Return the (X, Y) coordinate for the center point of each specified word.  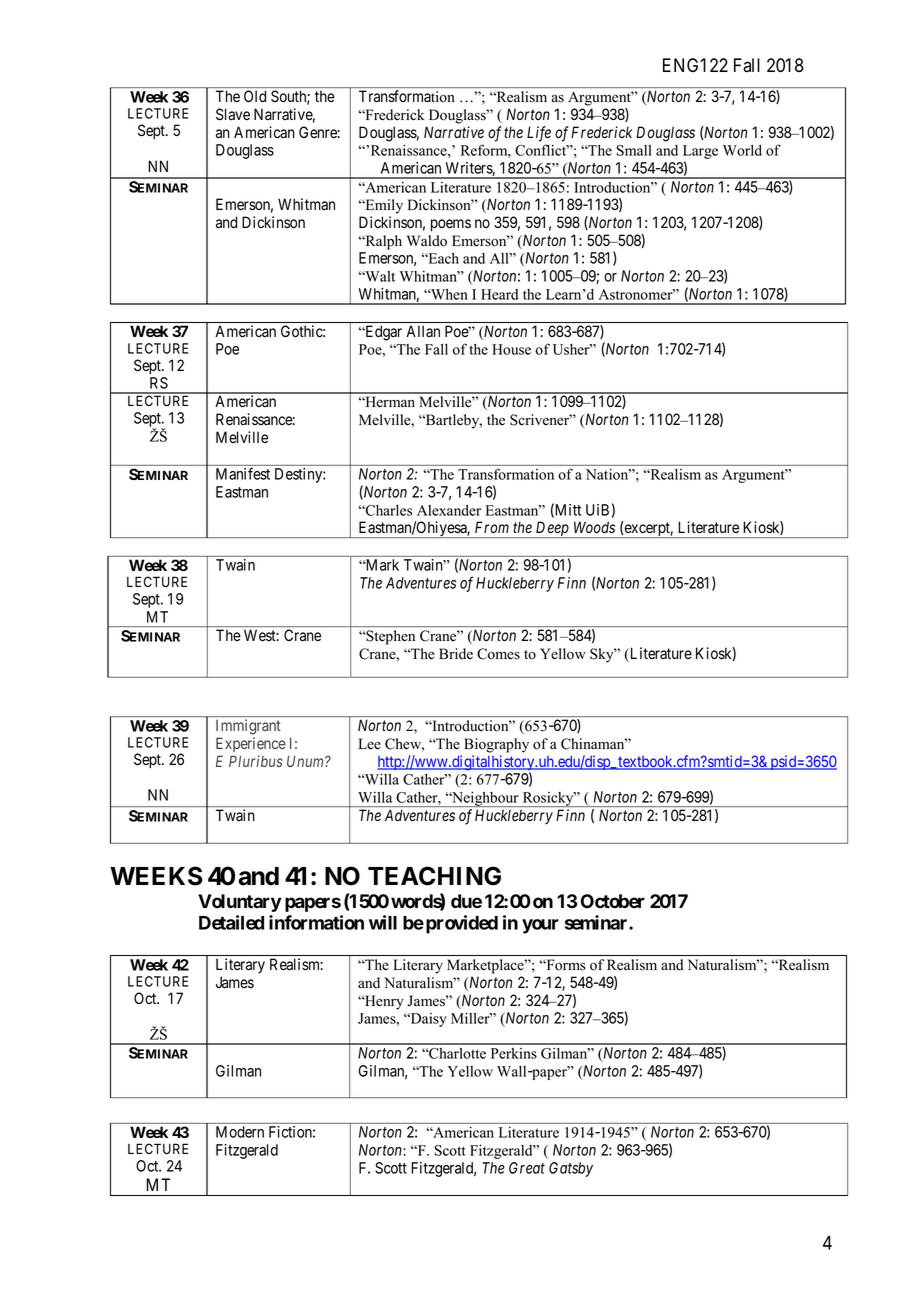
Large (700, 153)
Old (255, 96)
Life (539, 134)
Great (527, 1168)
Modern (240, 1132)
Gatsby (571, 1169)
